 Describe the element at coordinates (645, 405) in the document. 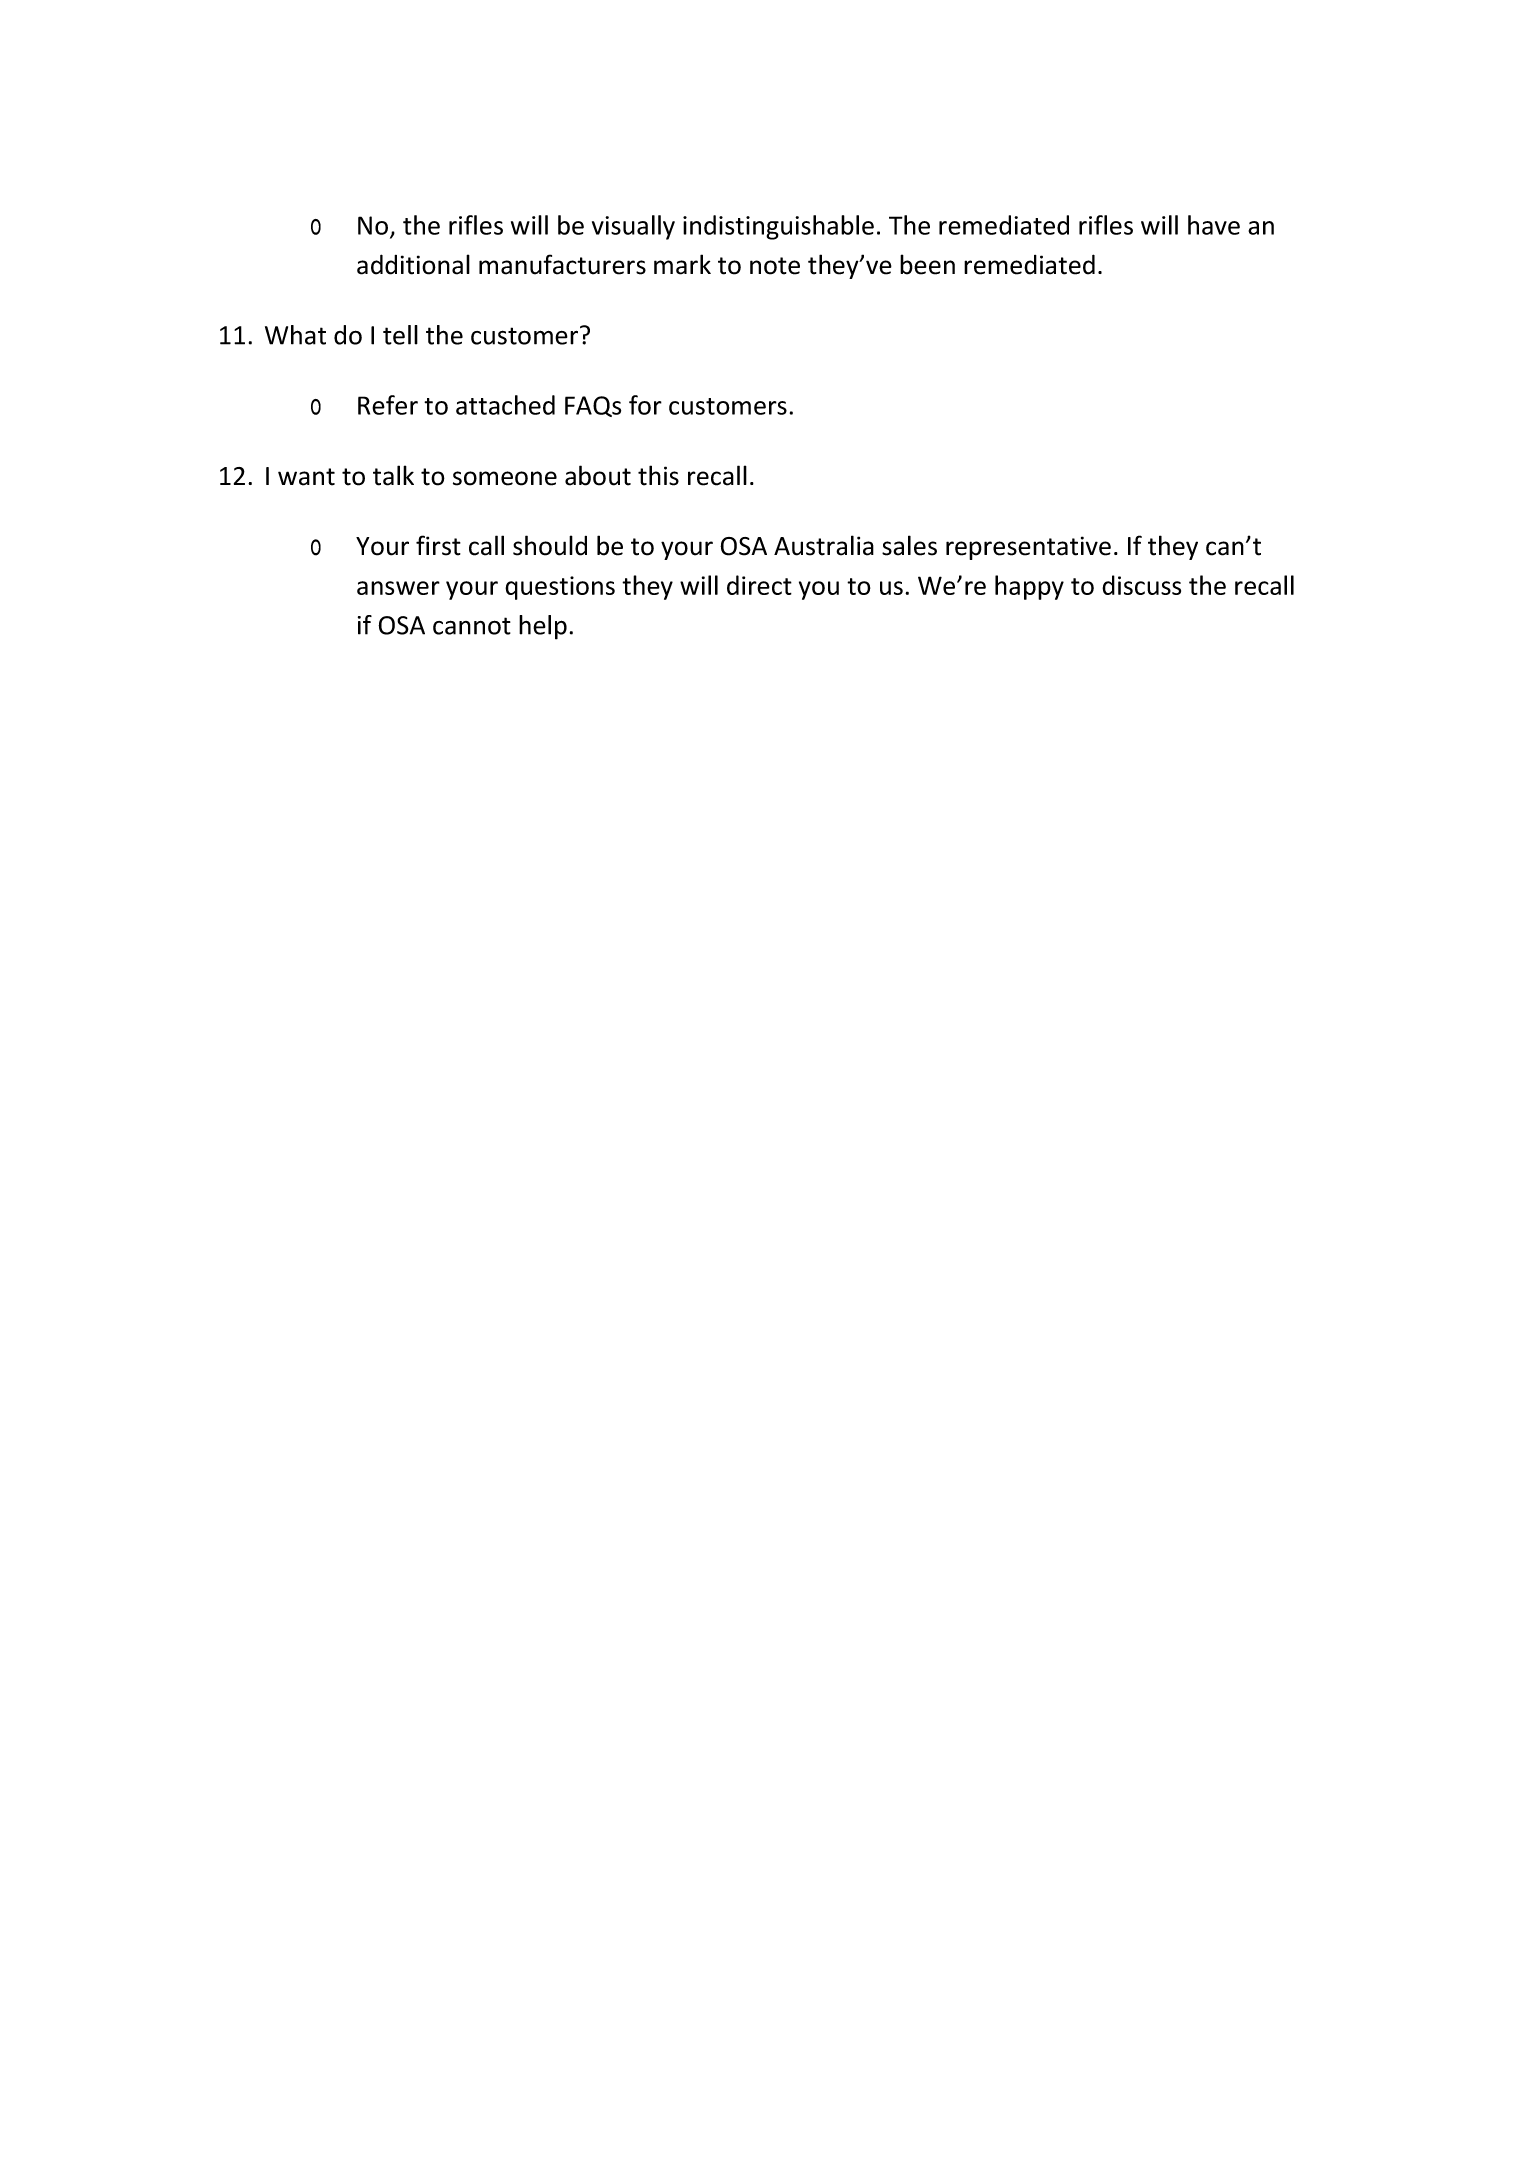

I see `for` at that location.
